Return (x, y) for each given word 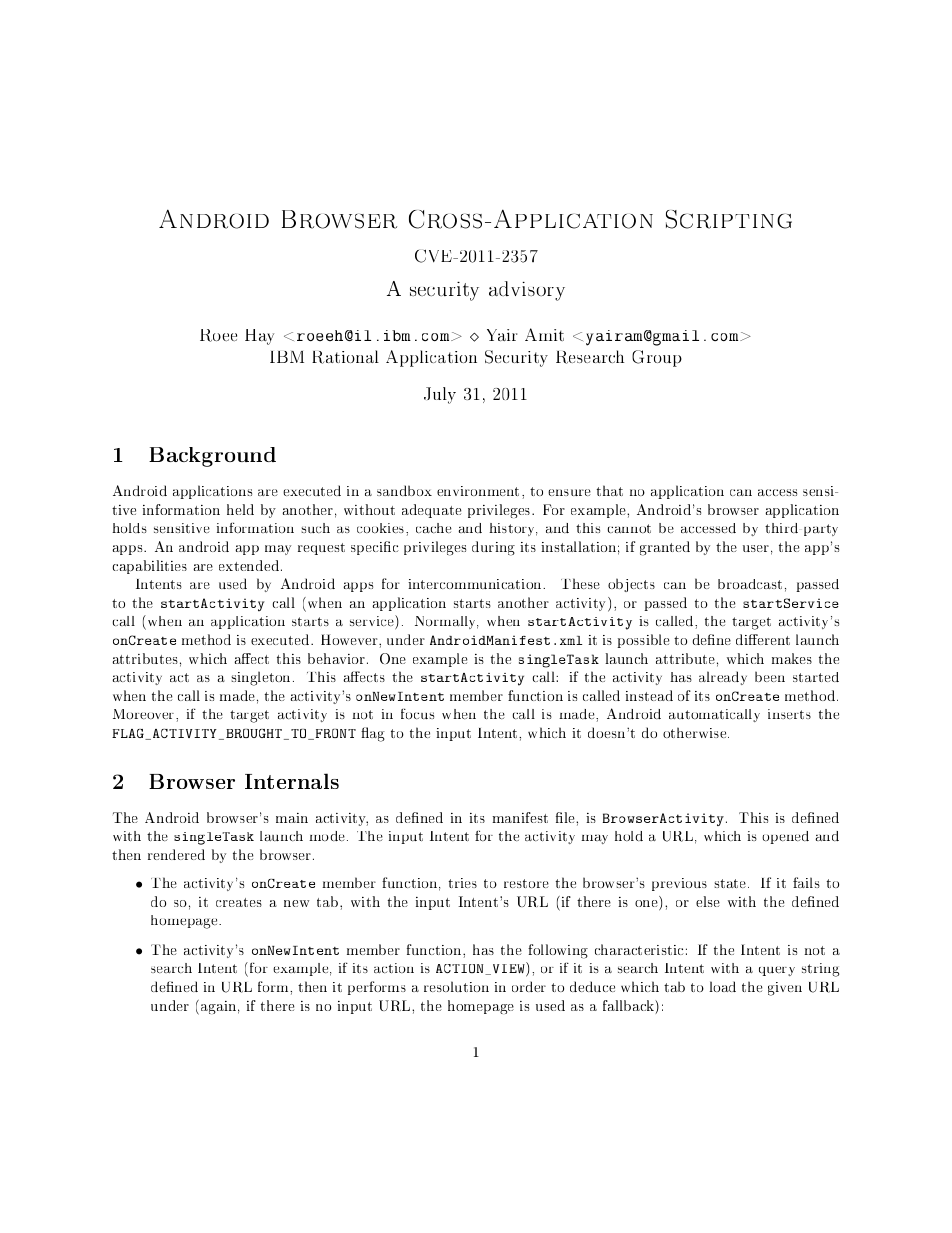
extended (250, 565)
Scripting (729, 219)
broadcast (750, 584)
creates (239, 902)
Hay (259, 337)
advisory (527, 291)
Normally (446, 622)
